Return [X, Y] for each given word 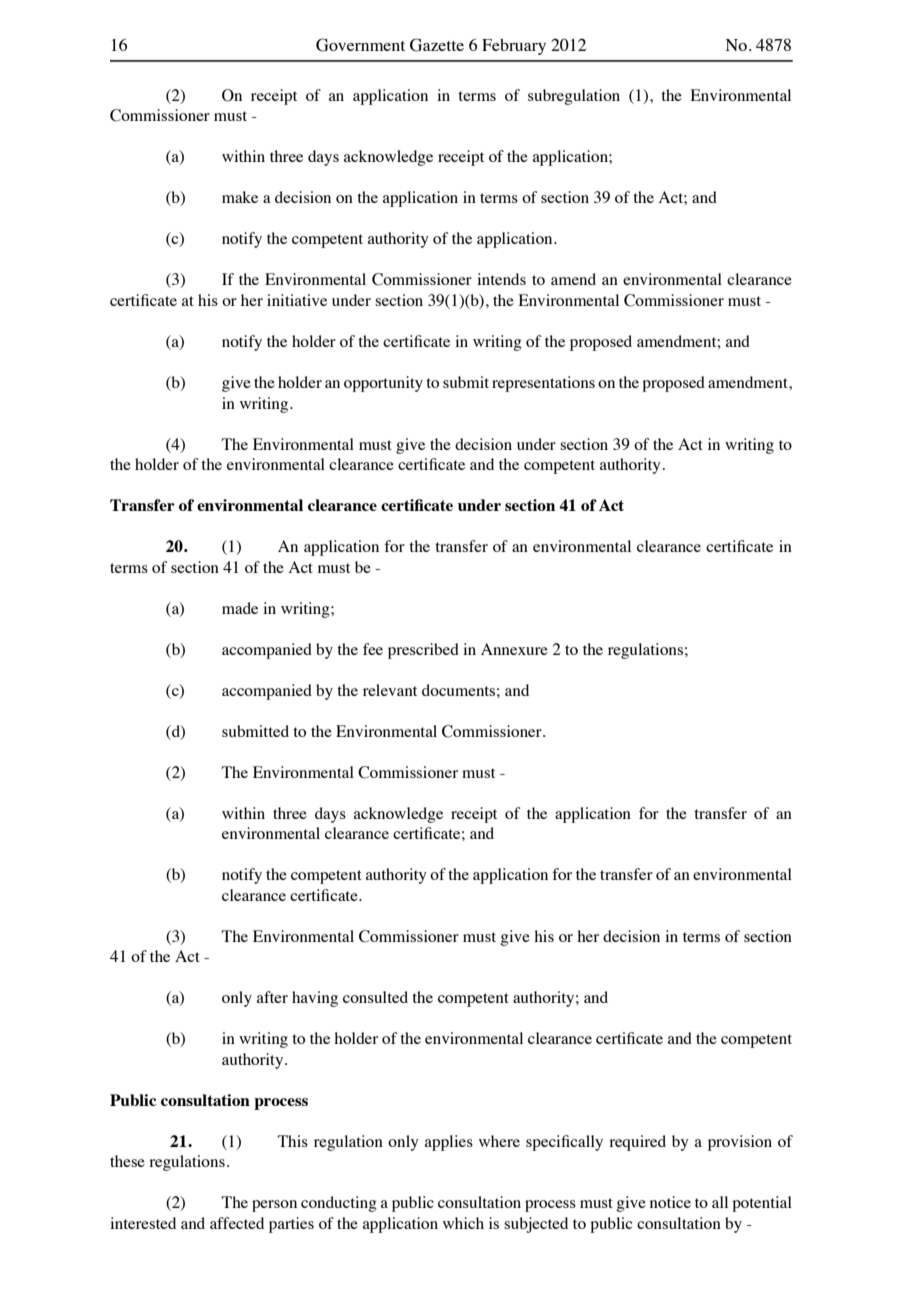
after [272, 997]
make [240, 197]
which [463, 1223]
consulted [375, 997]
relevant [390, 690]
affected [237, 1223]
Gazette [437, 45]
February [514, 47]
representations [543, 384]
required [637, 1143]
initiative [297, 300]
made [240, 608]
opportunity [383, 384]
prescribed [423, 651]
